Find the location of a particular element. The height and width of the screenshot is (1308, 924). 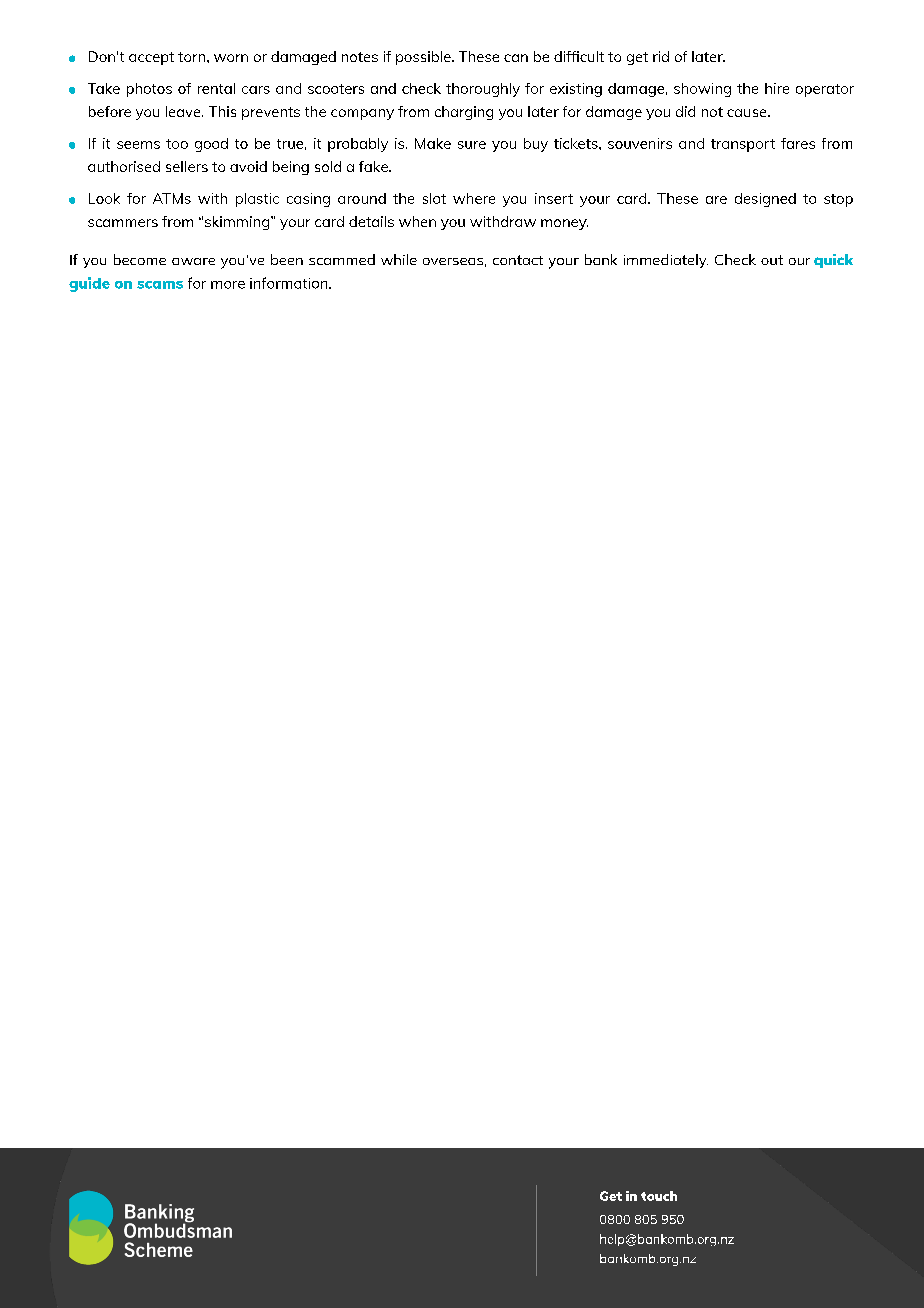

leave is located at coordinates (184, 111).
